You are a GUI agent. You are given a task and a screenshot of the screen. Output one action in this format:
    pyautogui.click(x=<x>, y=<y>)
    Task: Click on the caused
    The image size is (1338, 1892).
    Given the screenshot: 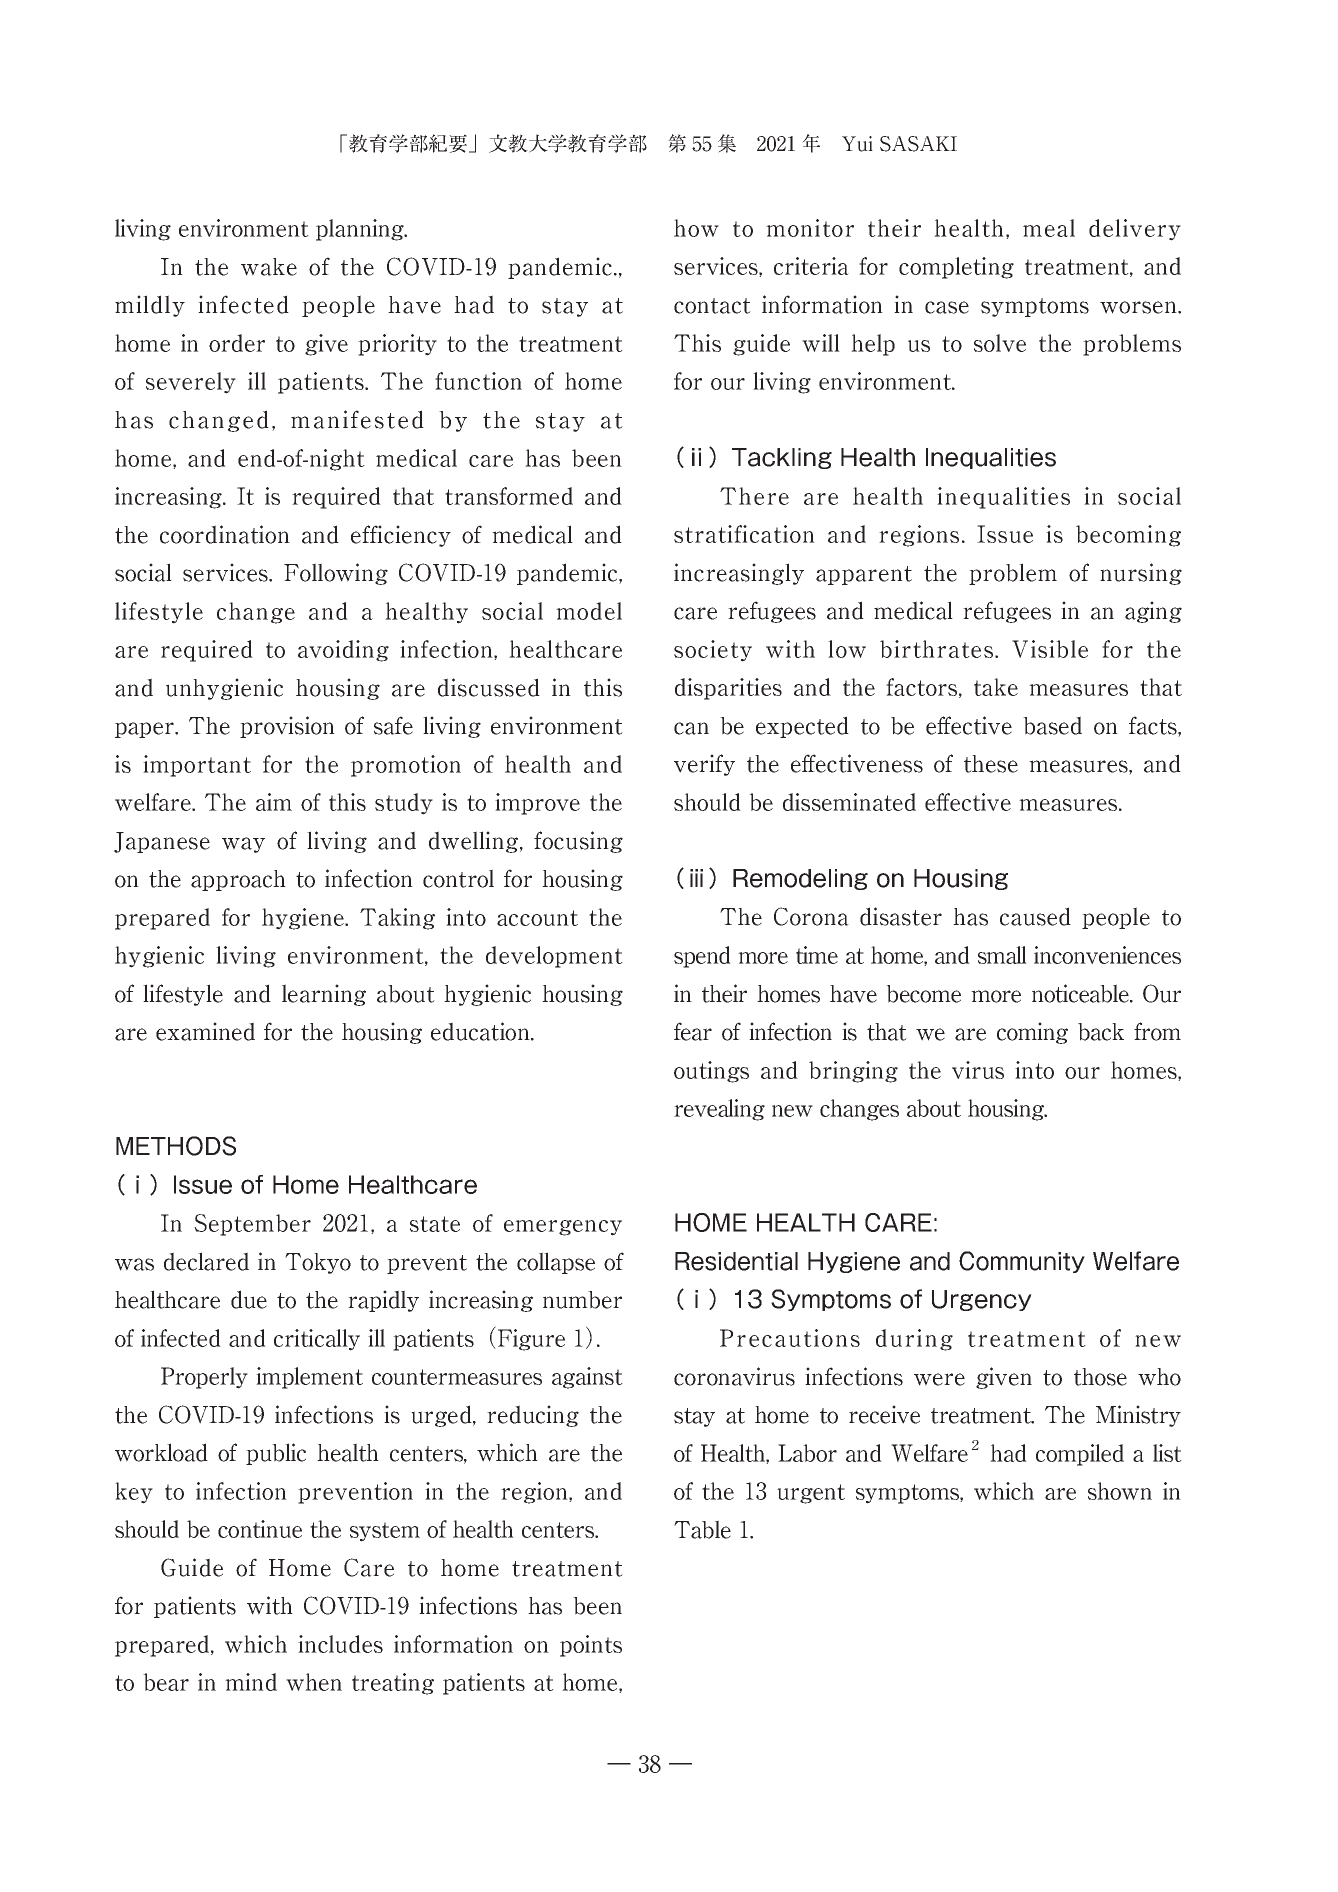 What is the action you would take?
    pyautogui.click(x=1035, y=916)
